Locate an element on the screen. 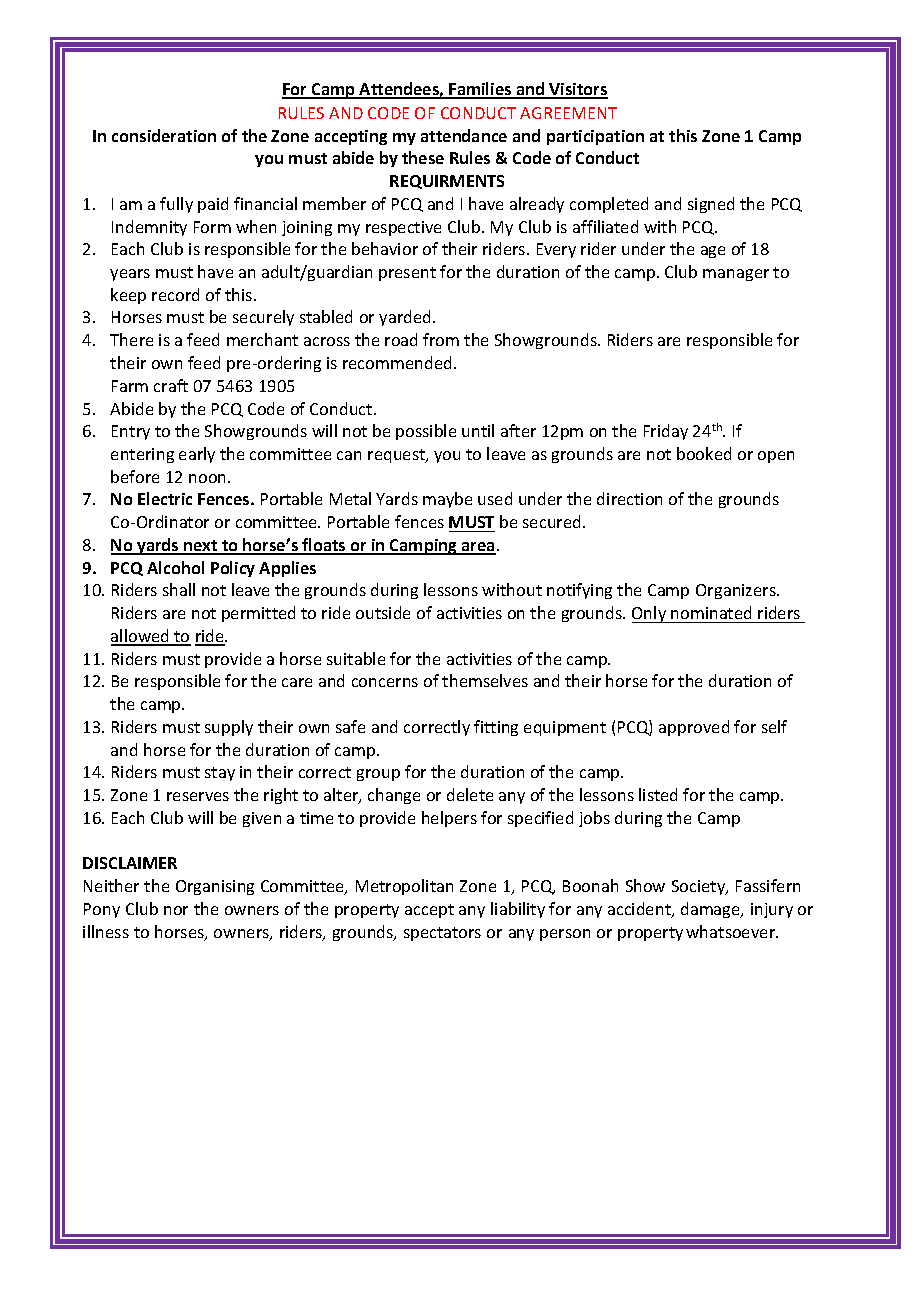 The height and width of the screenshot is (1307, 924). spectators is located at coordinates (442, 934).
